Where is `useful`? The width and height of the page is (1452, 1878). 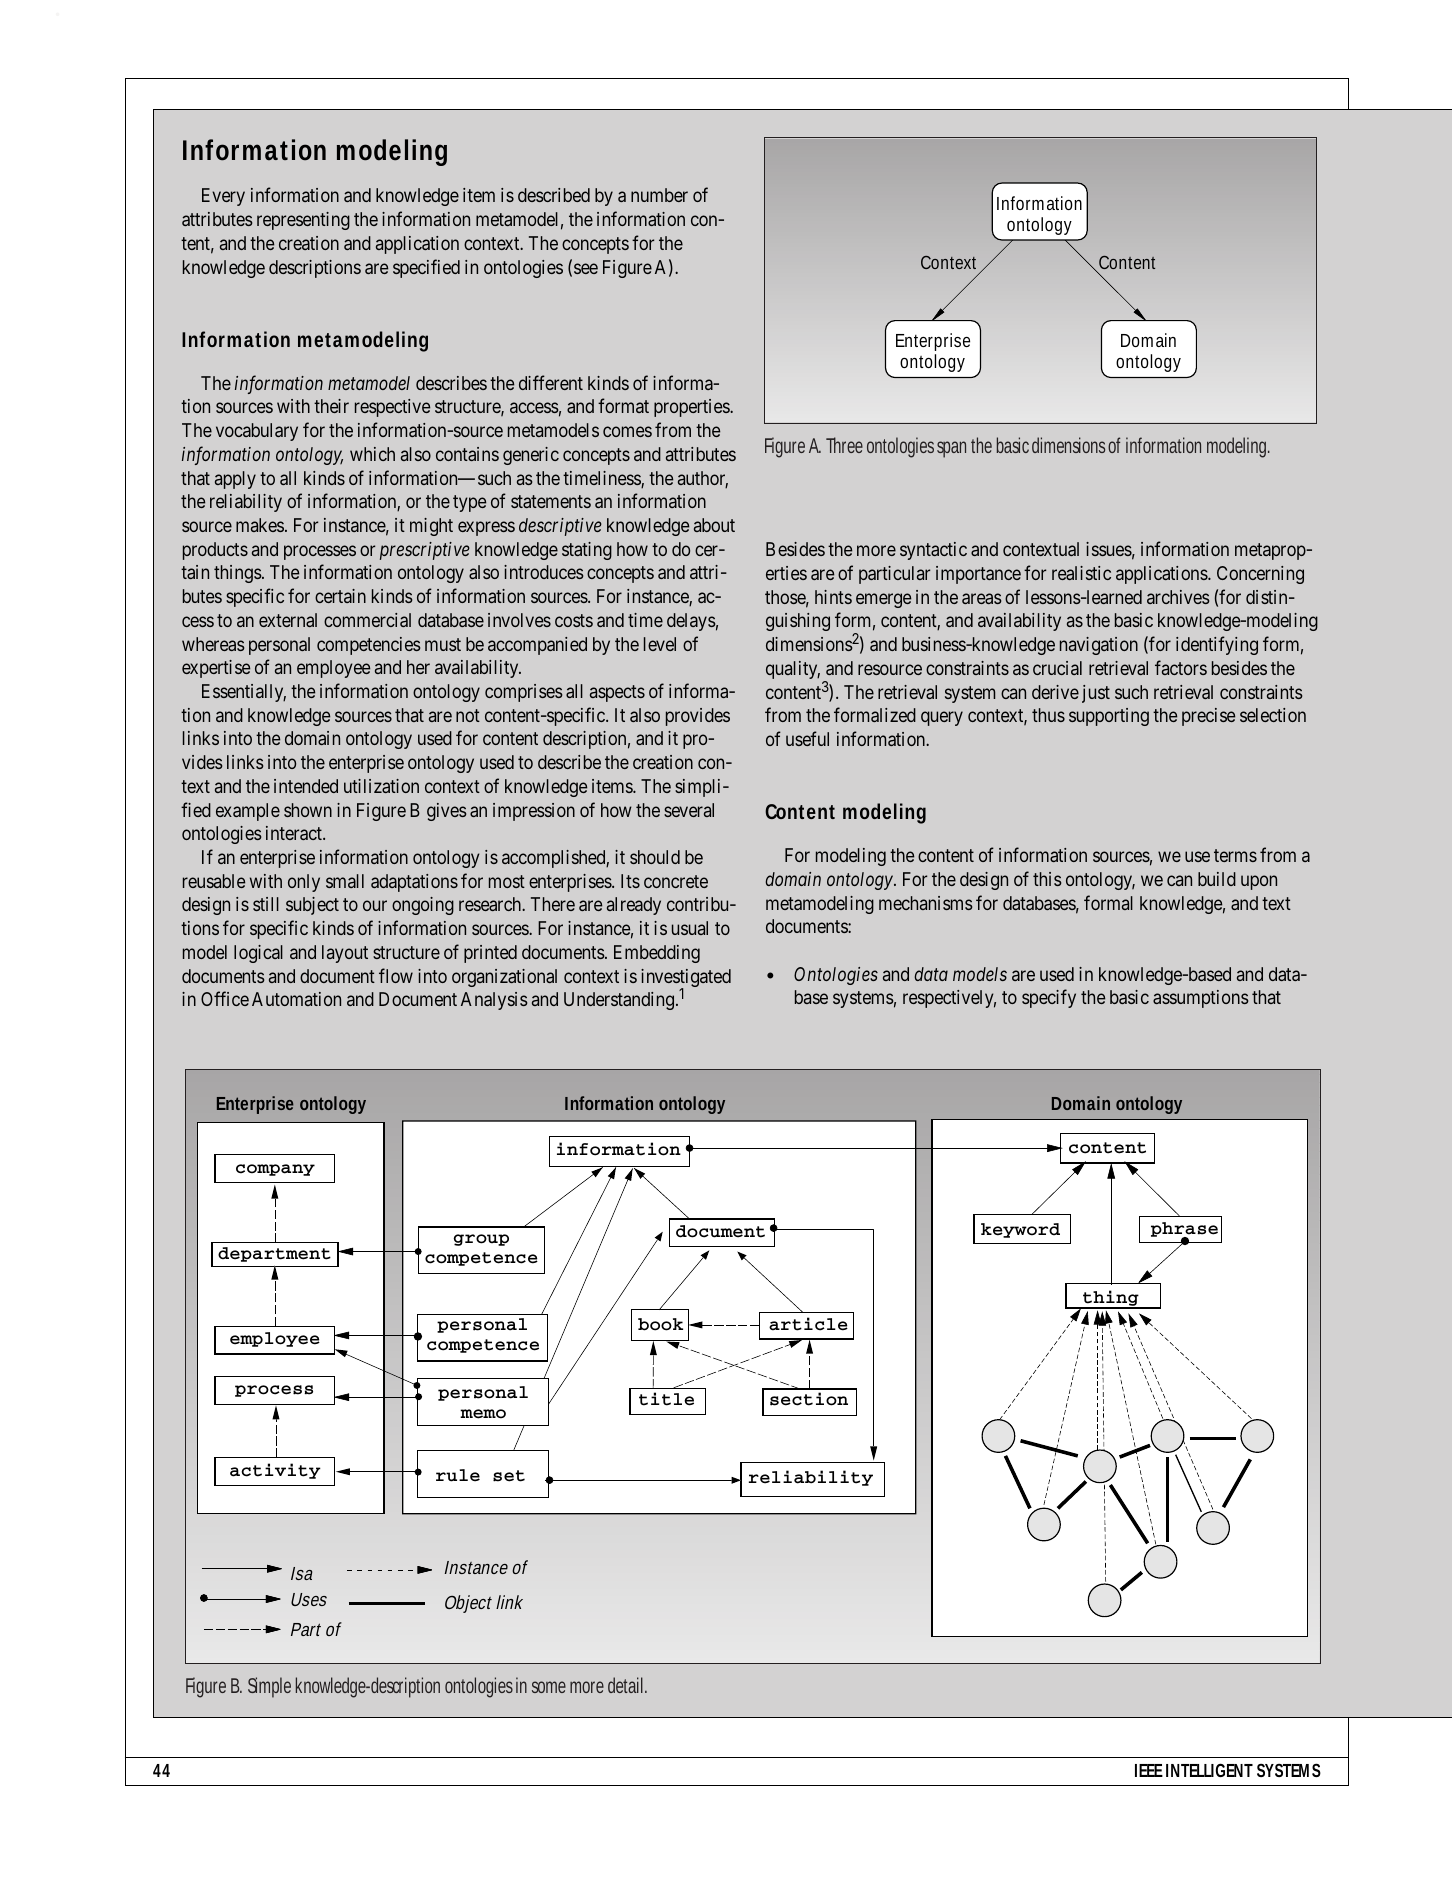
useful is located at coordinates (807, 738).
